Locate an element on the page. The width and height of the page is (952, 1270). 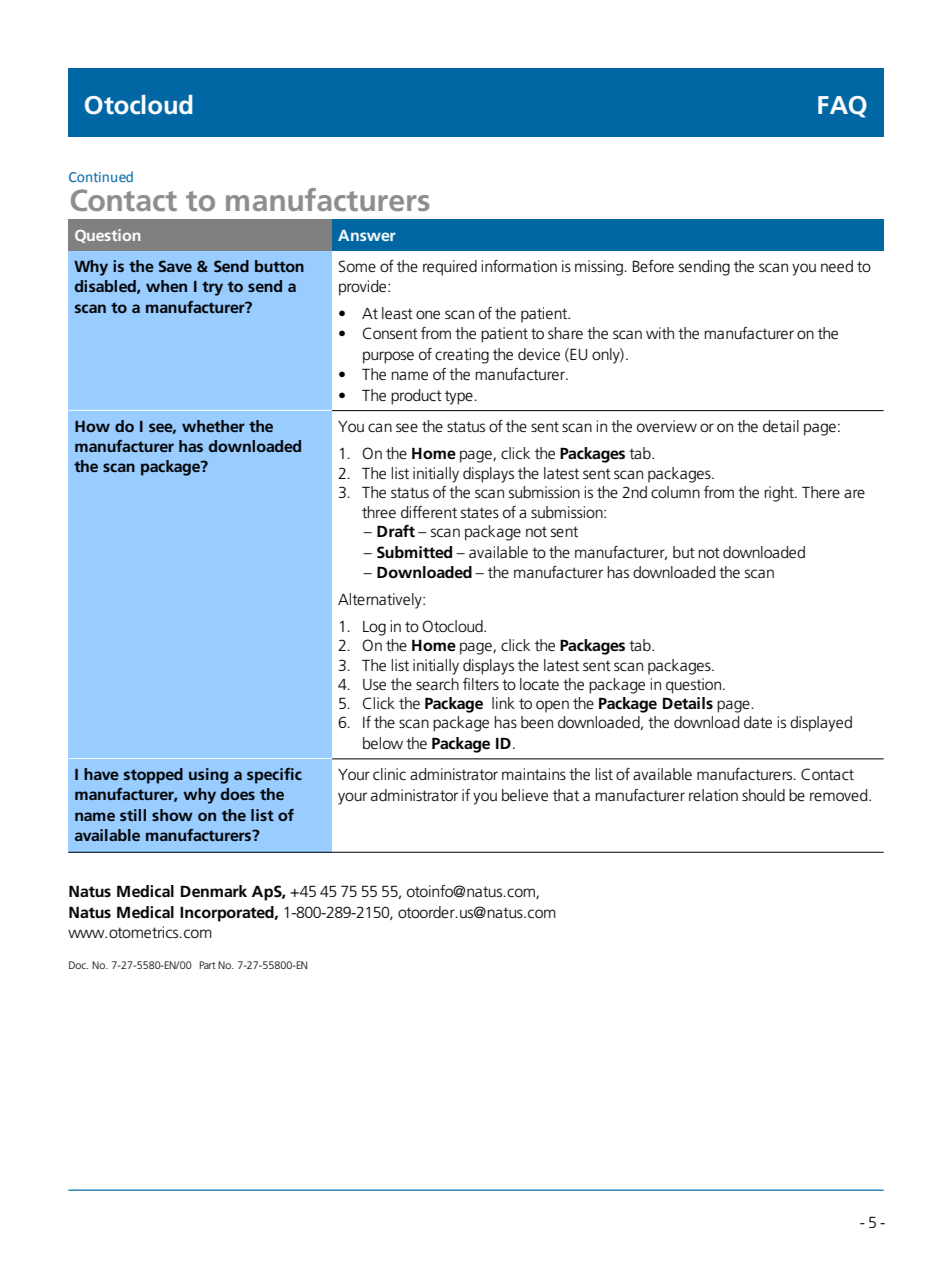
right is located at coordinates (780, 494).
